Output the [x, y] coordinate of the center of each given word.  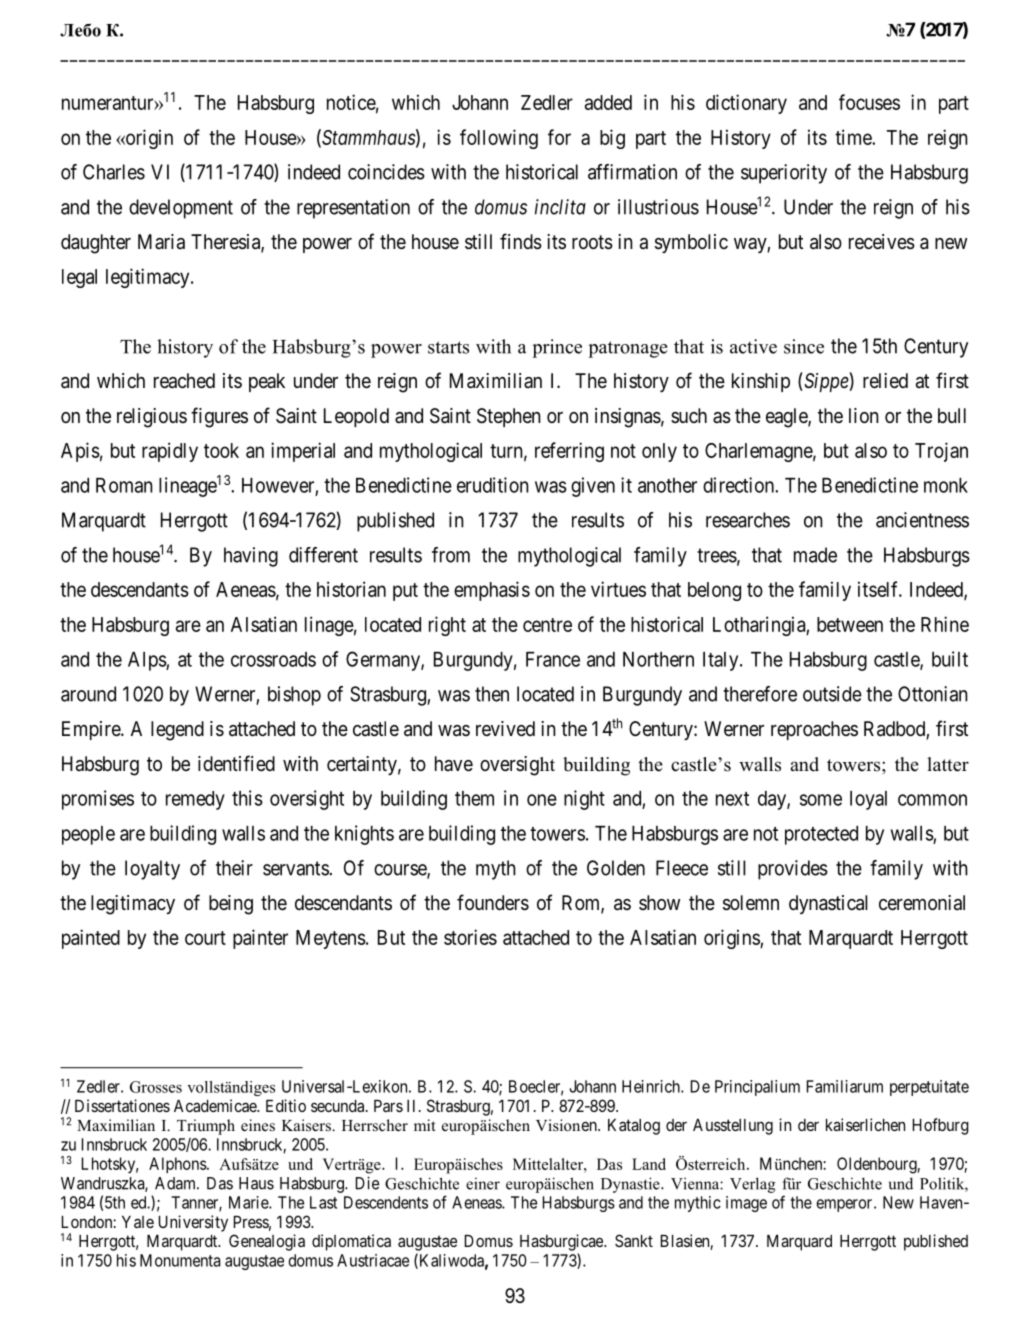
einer [483, 1184]
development [181, 209]
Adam [176, 1183]
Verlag [753, 1185]
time [854, 137]
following [499, 139]
